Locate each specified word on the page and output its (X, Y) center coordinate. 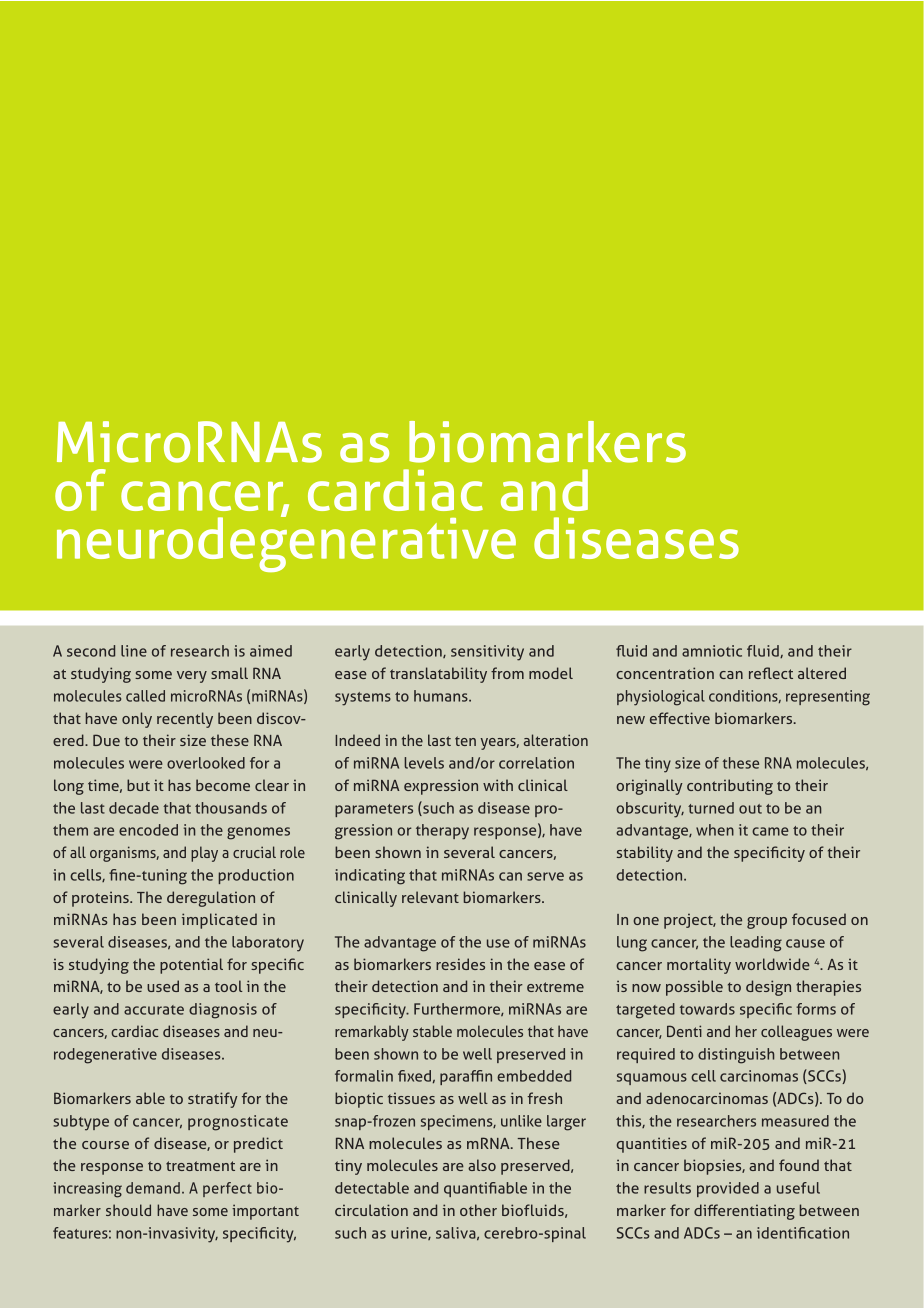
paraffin (466, 1077)
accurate (154, 1010)
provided (728, 1189)
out (750, 809)
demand (153, 1188)
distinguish (736, 1056)
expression (441, 787)
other (478, 1210)
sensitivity (487, 653)
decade (134, 808)
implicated (219, 921)
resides (460, 964)
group (767, 923)
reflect (771, 673)
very (192, 677)
